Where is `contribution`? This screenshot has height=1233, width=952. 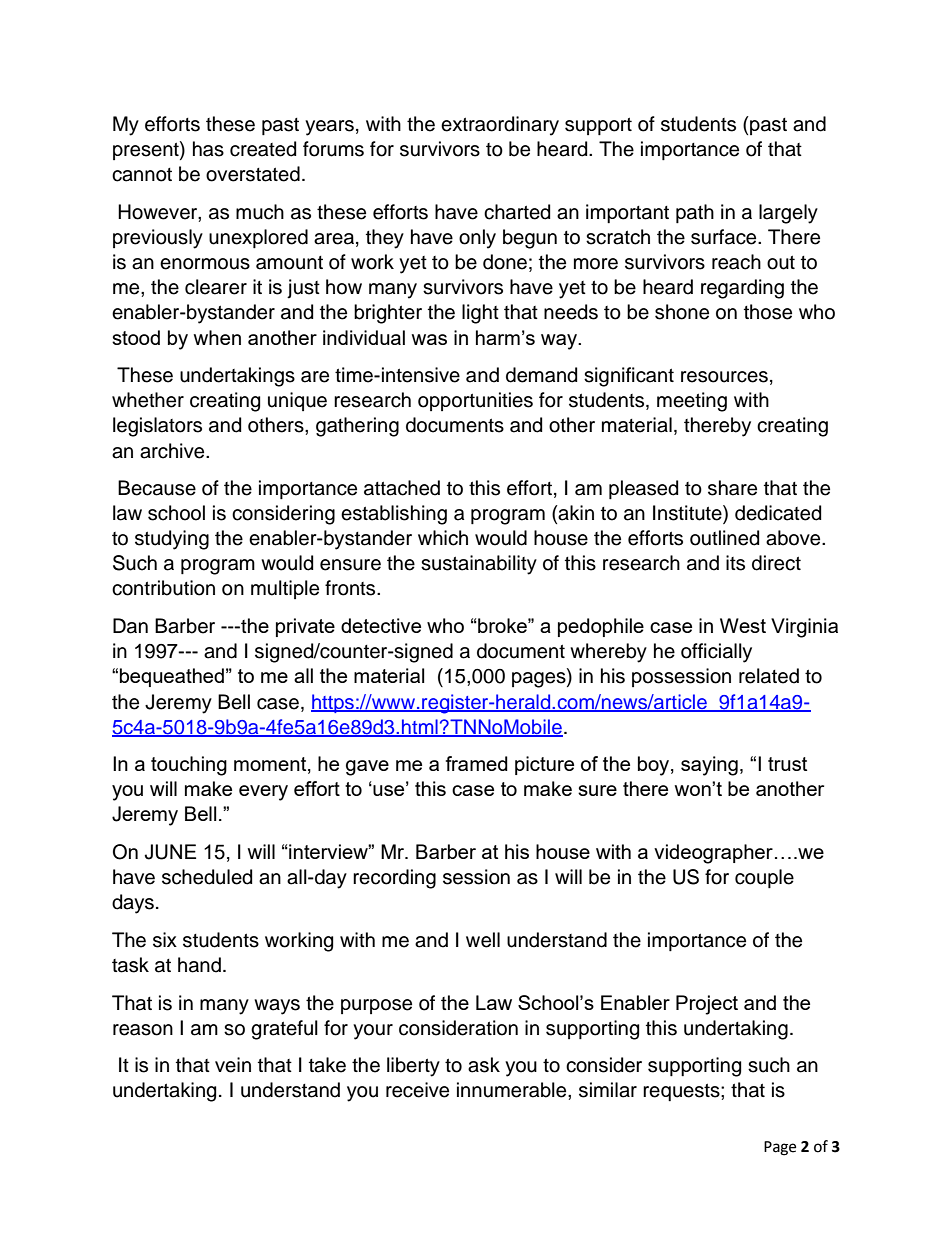 contribution is located at coordinates (163, 588).
